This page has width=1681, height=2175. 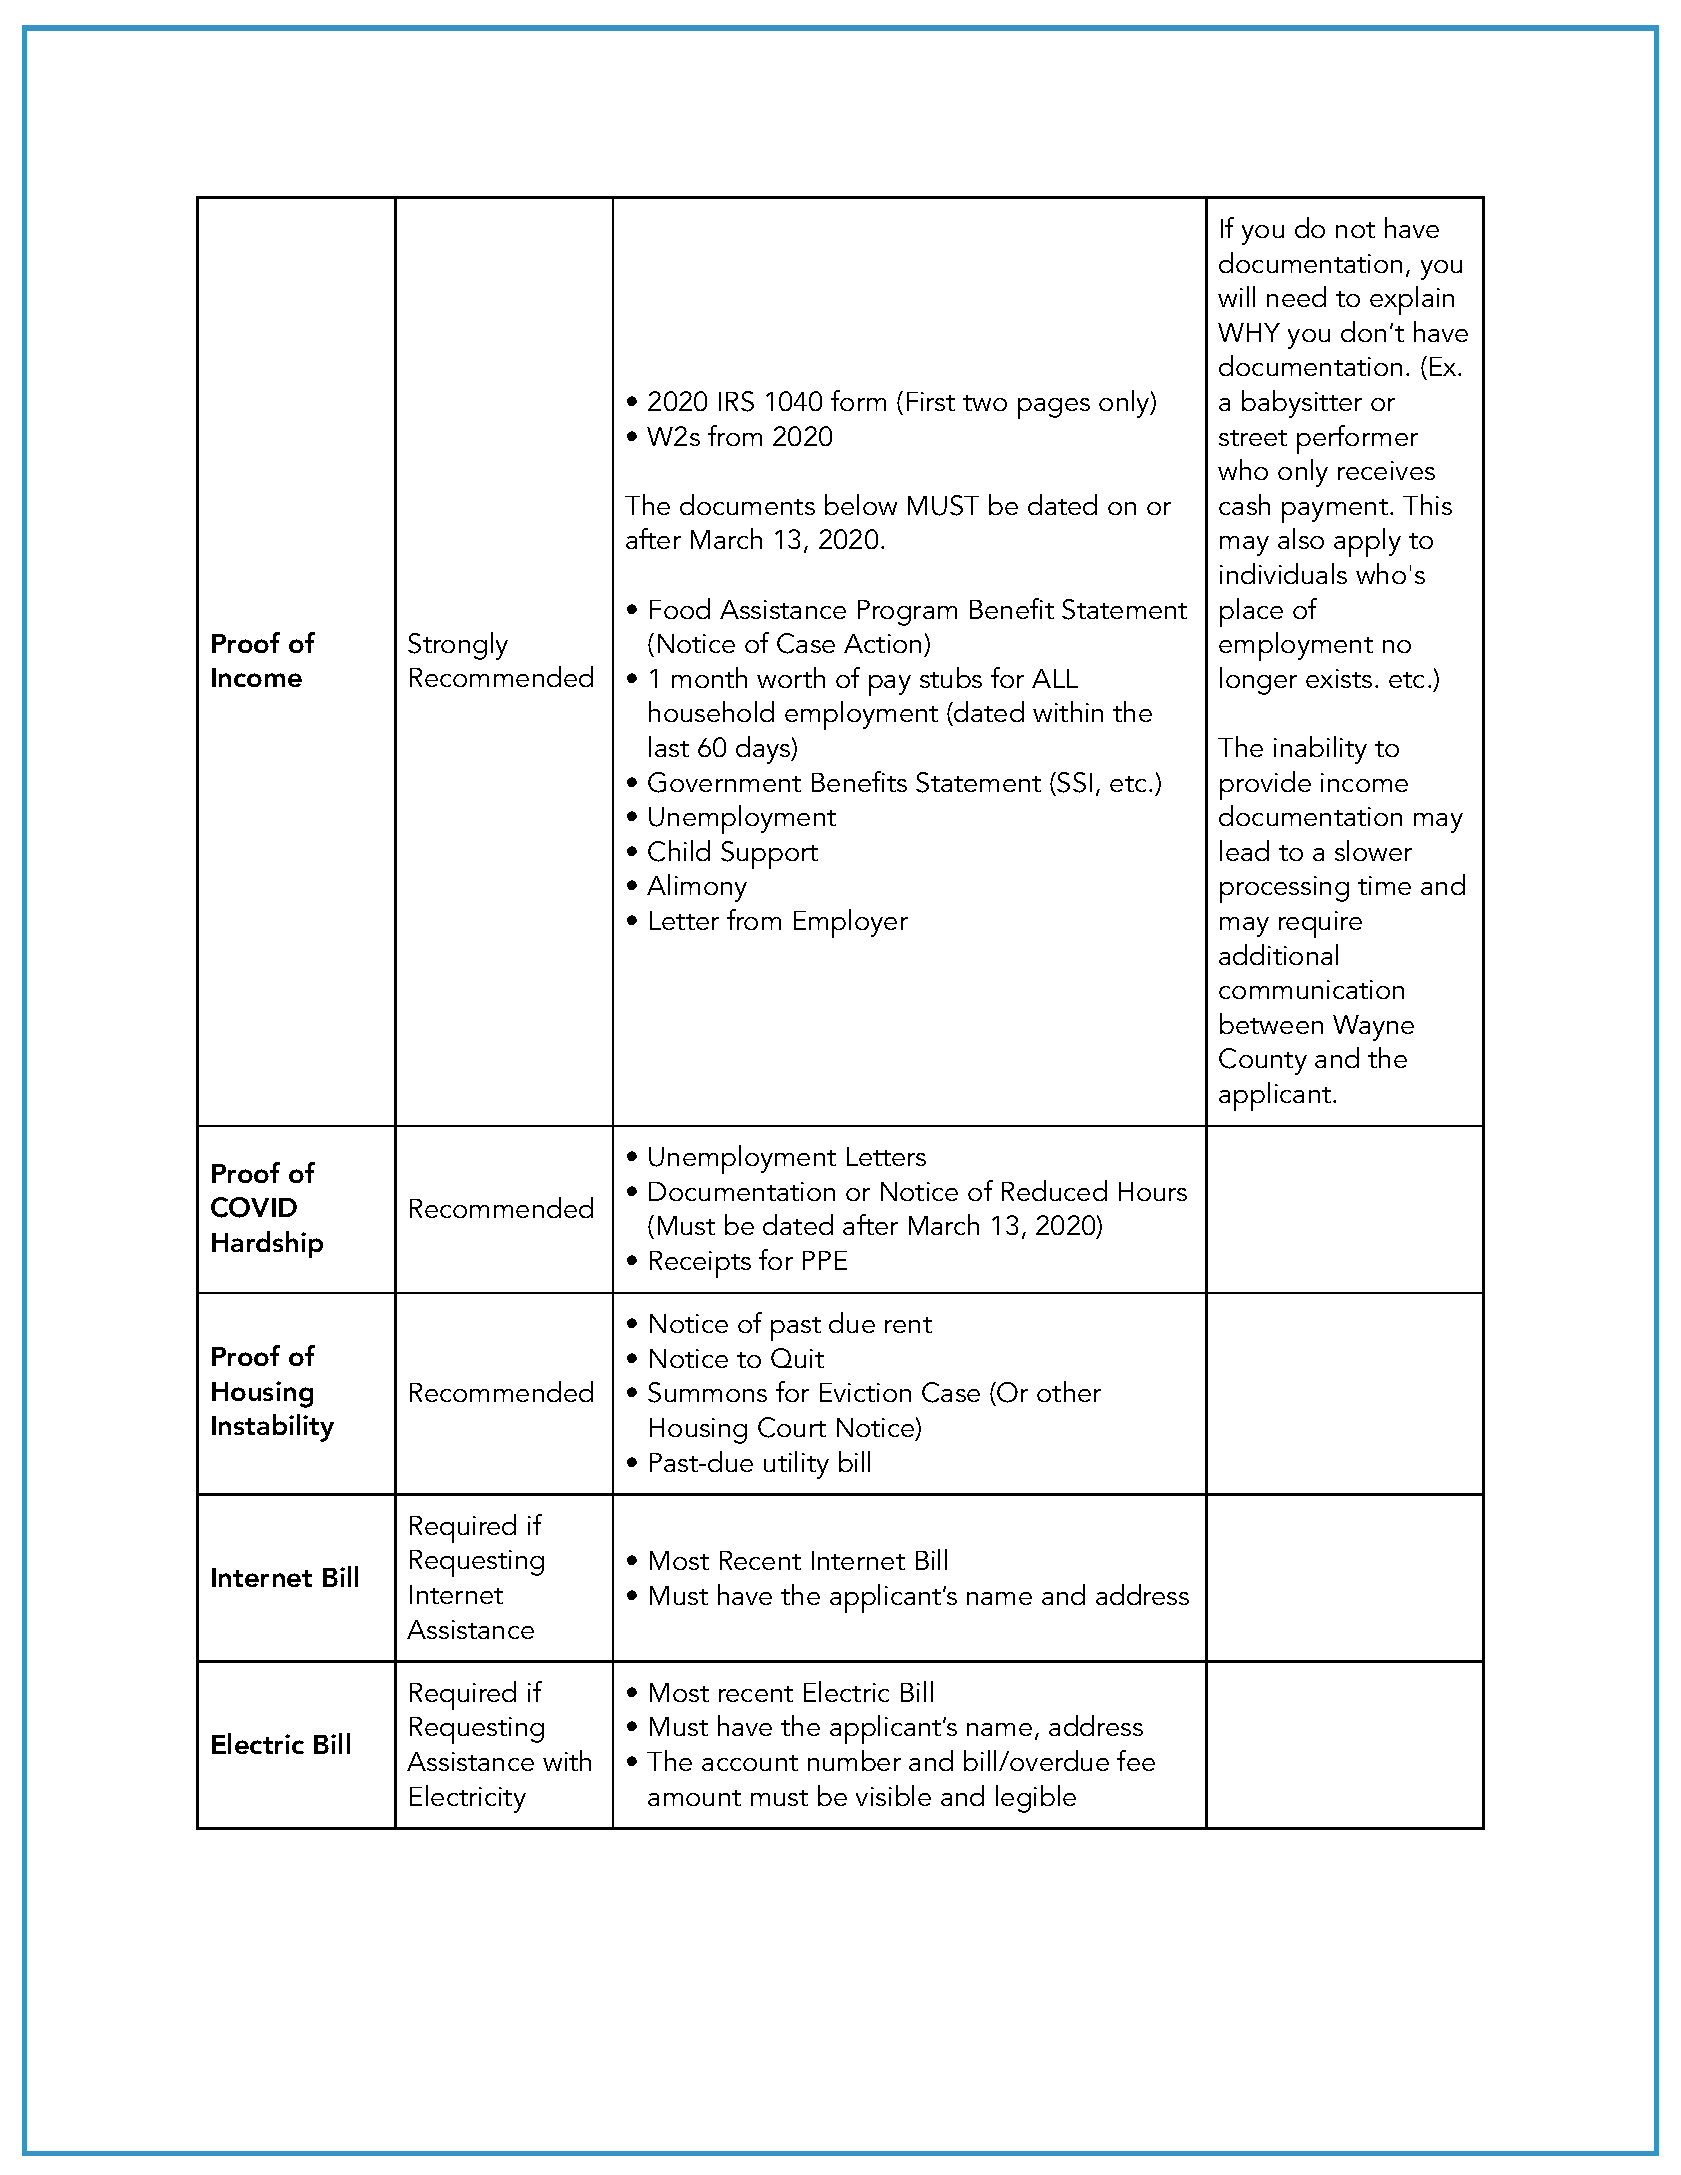 I want to click on number, so click(x=854, y=1760).
